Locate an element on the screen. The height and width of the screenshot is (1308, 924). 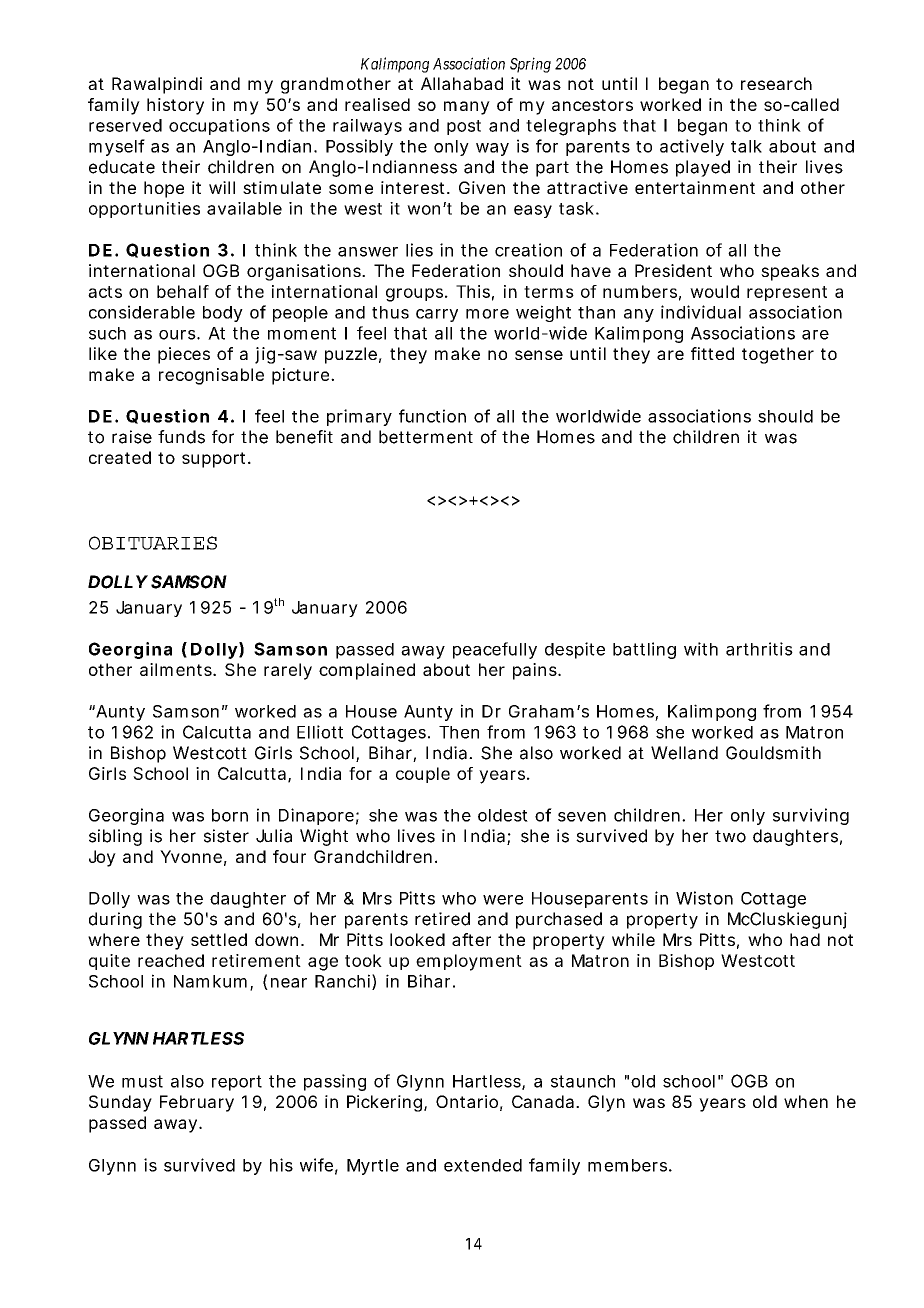
betterment is located at coordinates (426, 437).
